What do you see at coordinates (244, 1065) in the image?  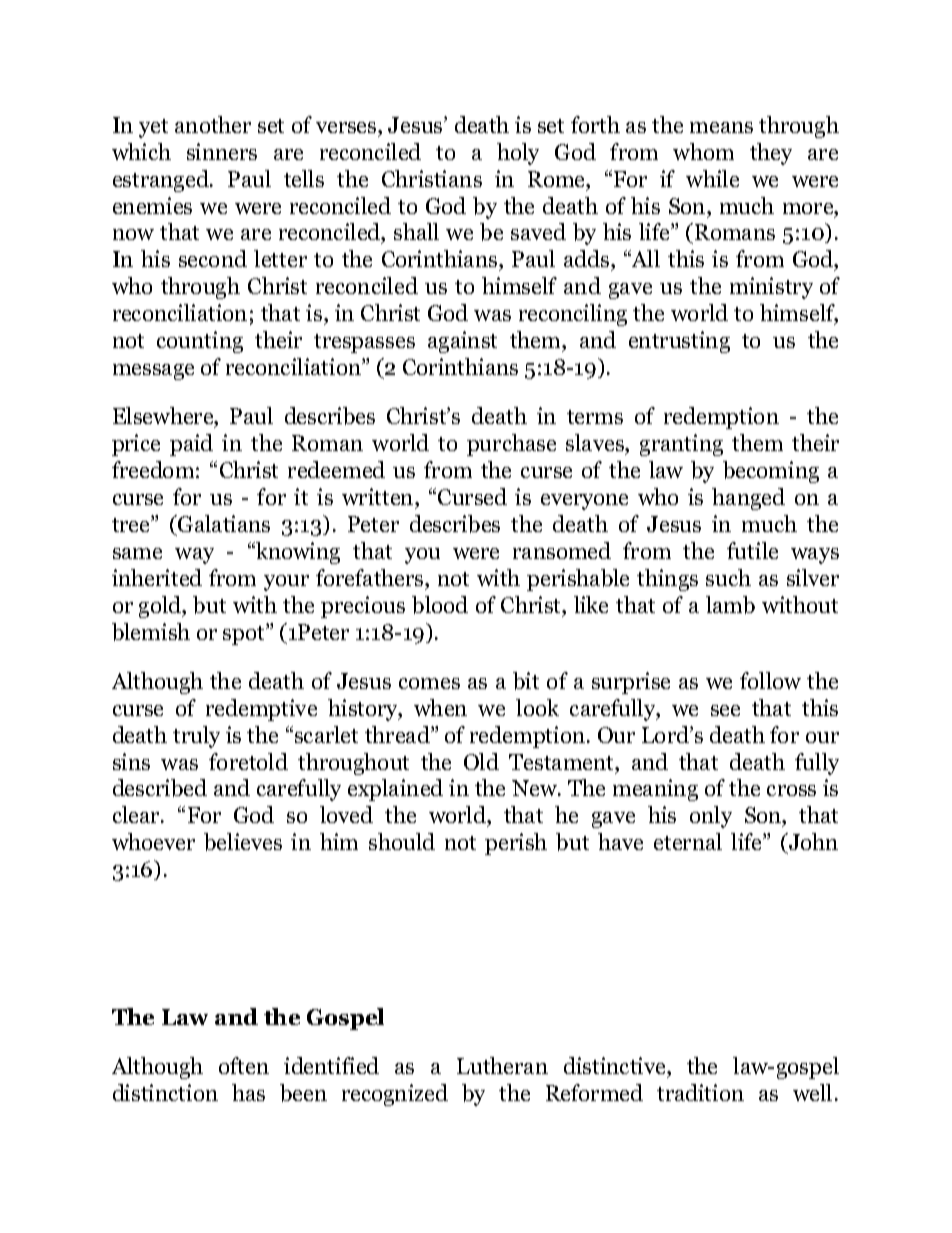 I see `often` at bounding box center [244, 1065].
